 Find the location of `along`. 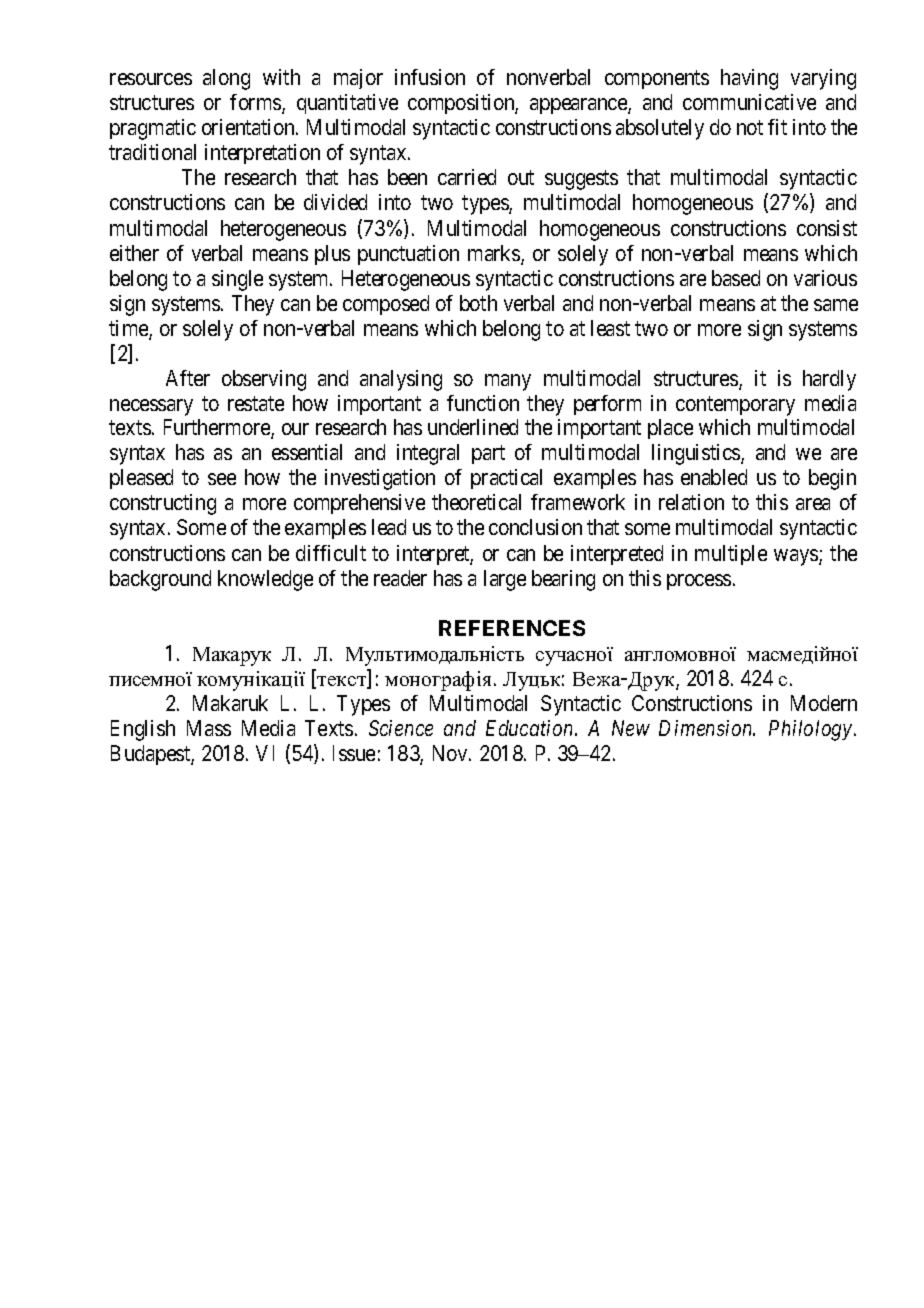

along is located at coordinates (226, 79).
